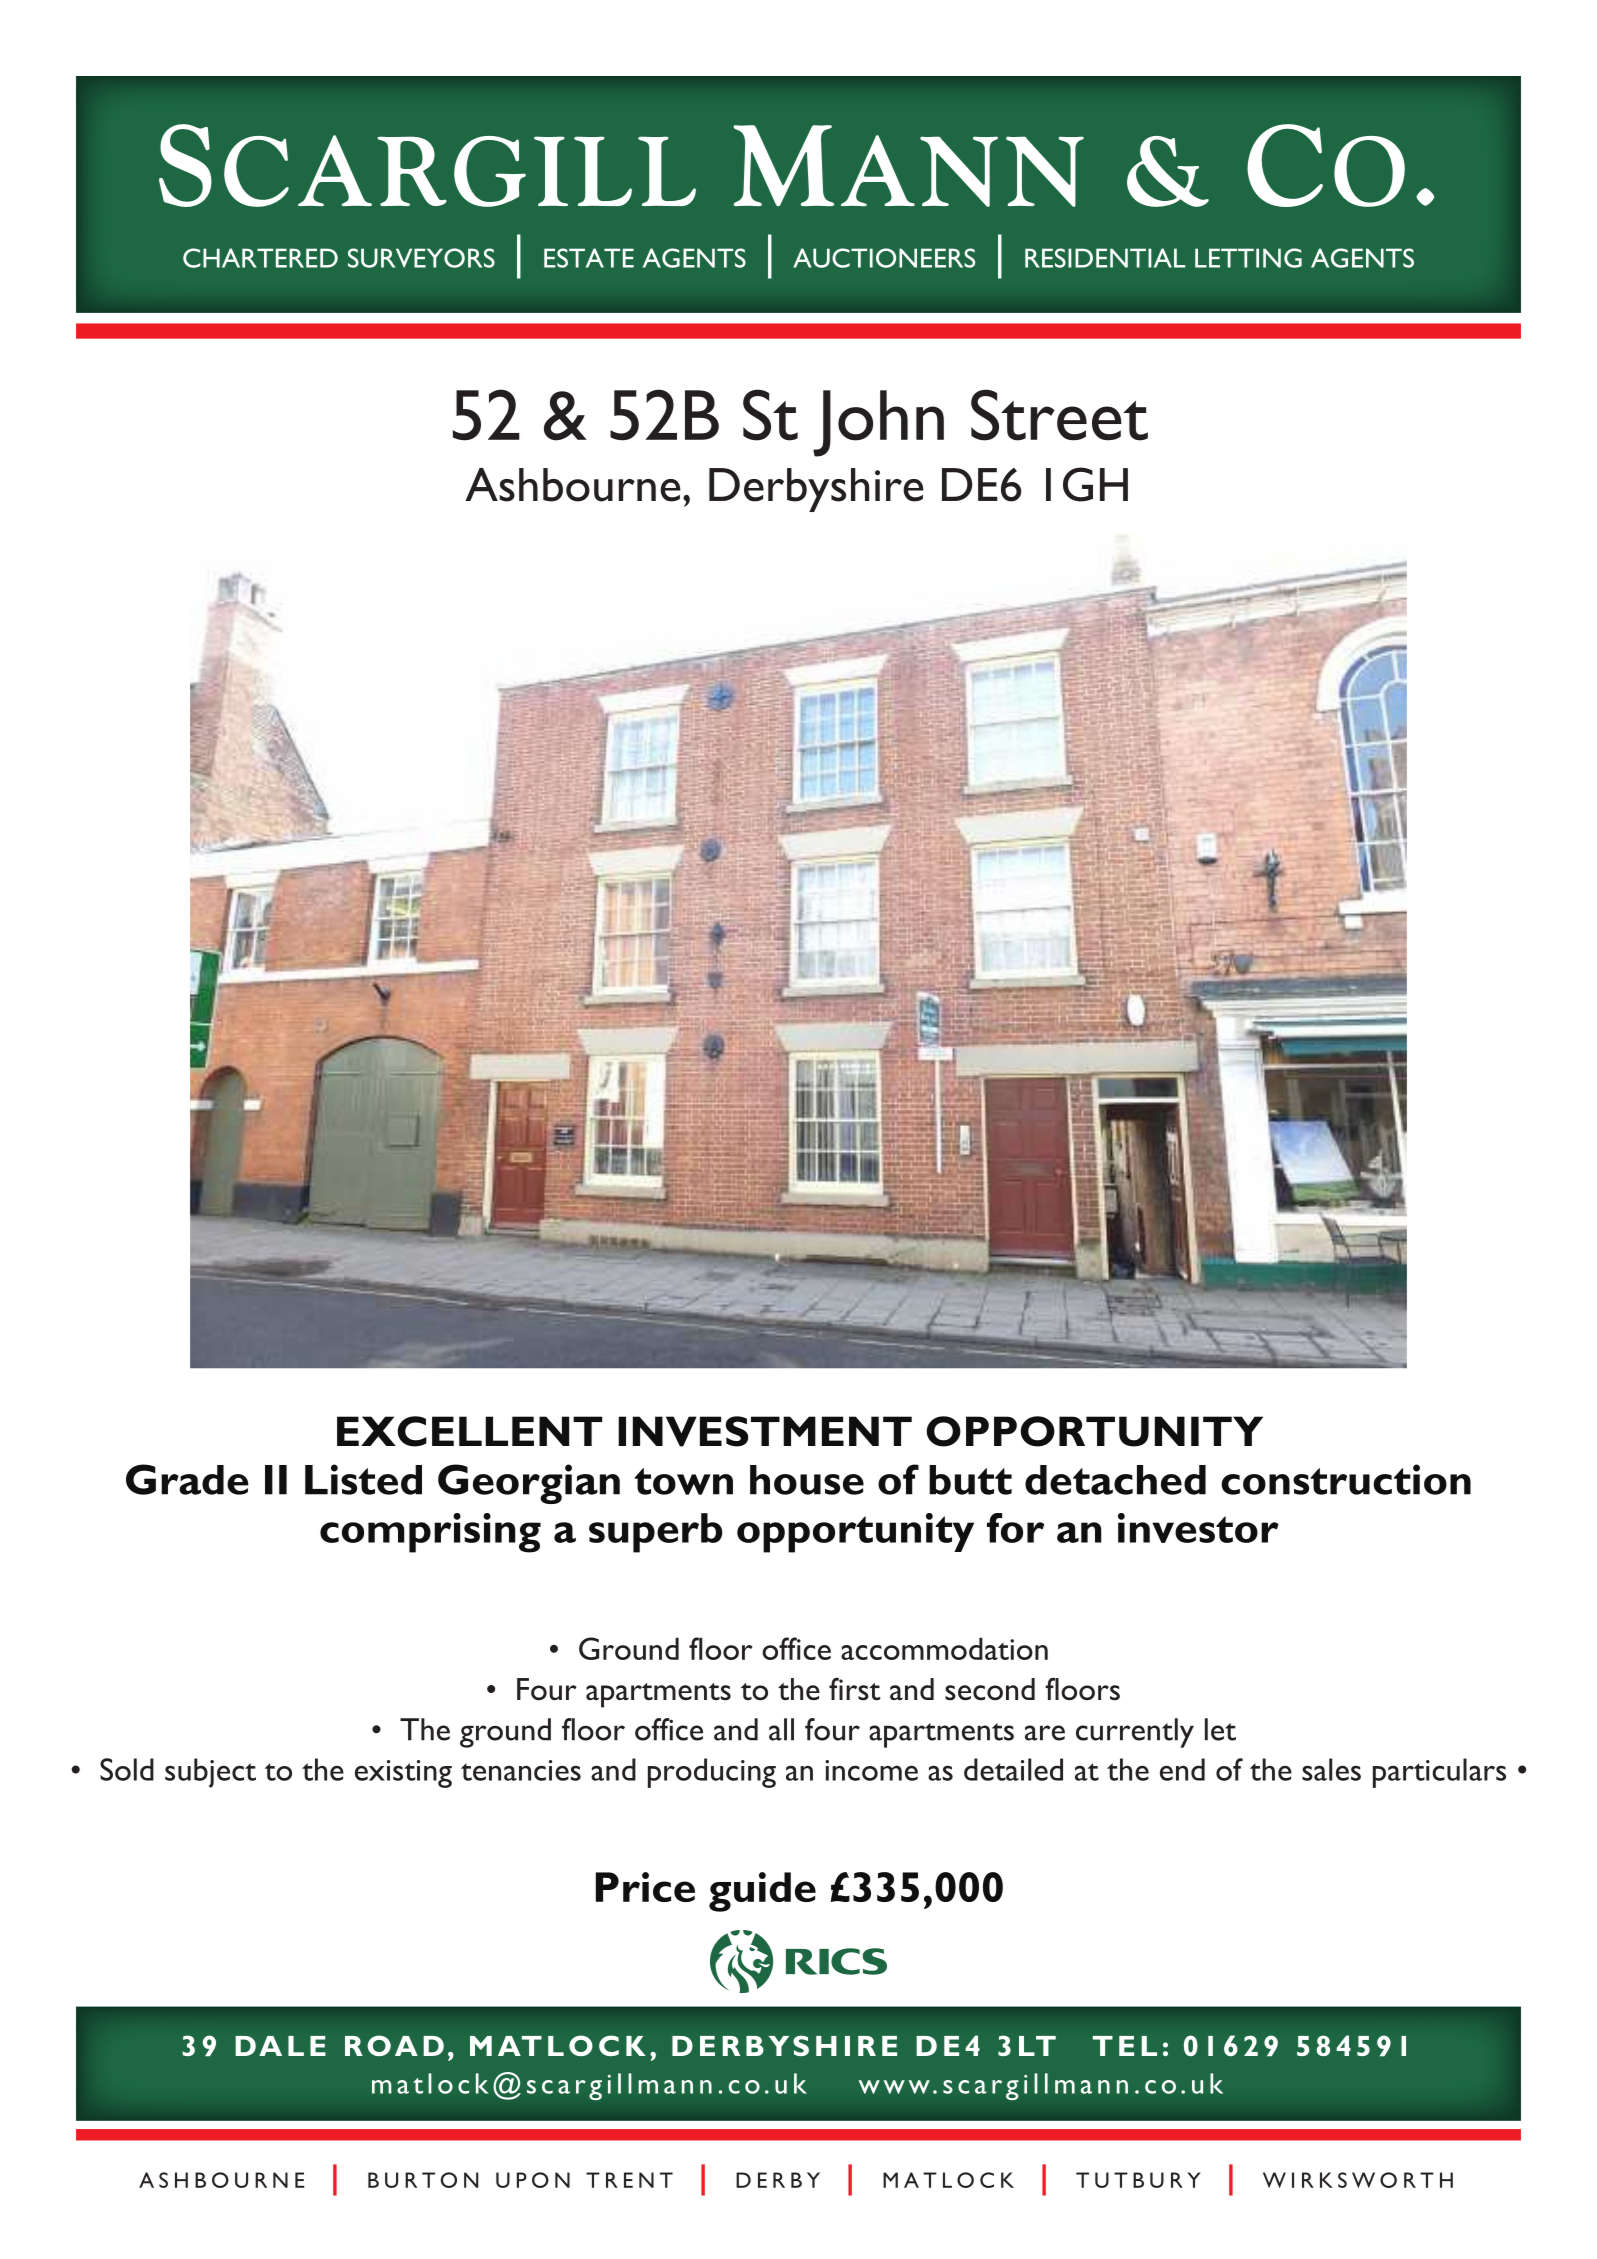 The height and width of the page is (2259, 1597). I want to click on John, so click(878, 423).
